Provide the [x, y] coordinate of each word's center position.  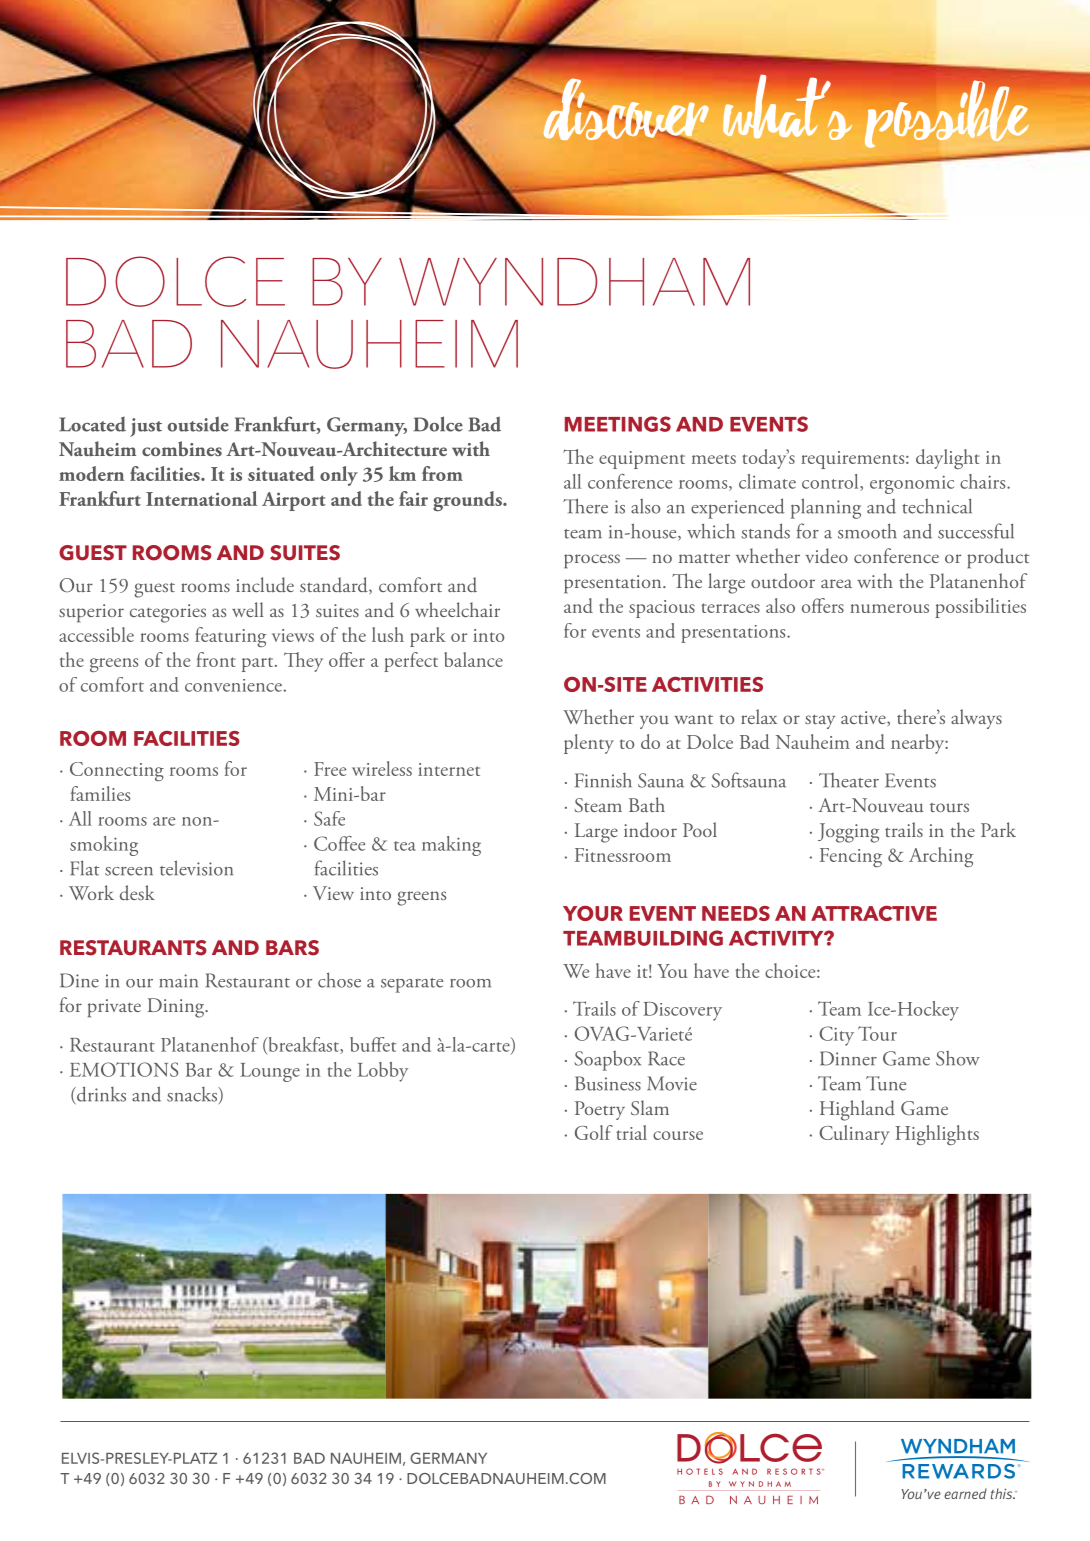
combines [182, 448]
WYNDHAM [574, 282]
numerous [889, 608]
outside [198, 424]
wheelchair [457, 609]
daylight [948, 459]
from [442, 473]
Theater [849, 780]
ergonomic [912, 484]
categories [168, 613]
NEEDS [736, 913]
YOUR [593, 913]
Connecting [117, 771]
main [178, 981]
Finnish [603, 780]
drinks [100, 1095]
